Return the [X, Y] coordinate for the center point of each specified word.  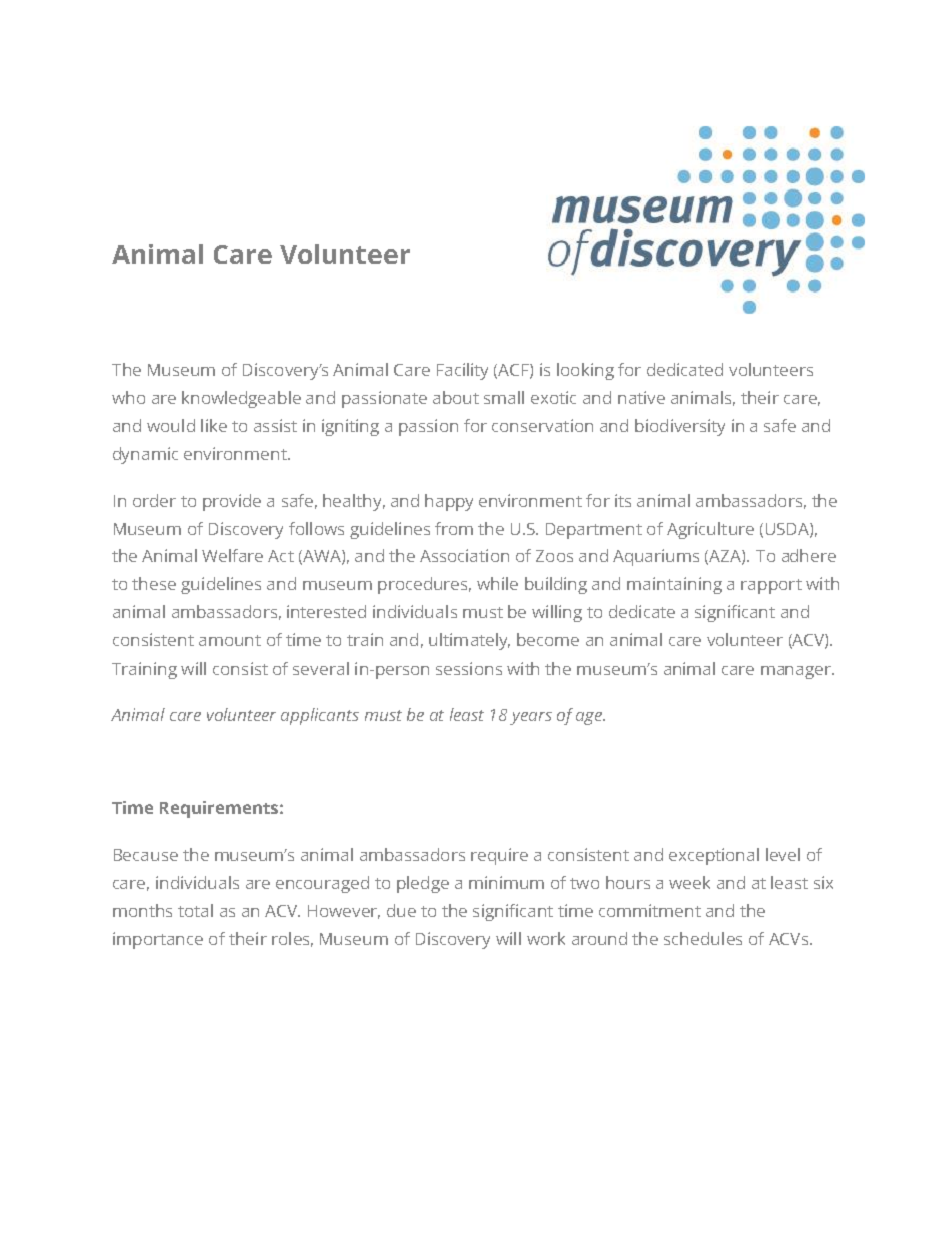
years [531, 718]
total [195, 910]
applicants [320, 716]
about [456, 397]
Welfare [232, 555]
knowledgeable [241, 399]
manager [797, 672]
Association [464, 555]
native [641, 397]
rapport [771, 586]
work [546, 938]
